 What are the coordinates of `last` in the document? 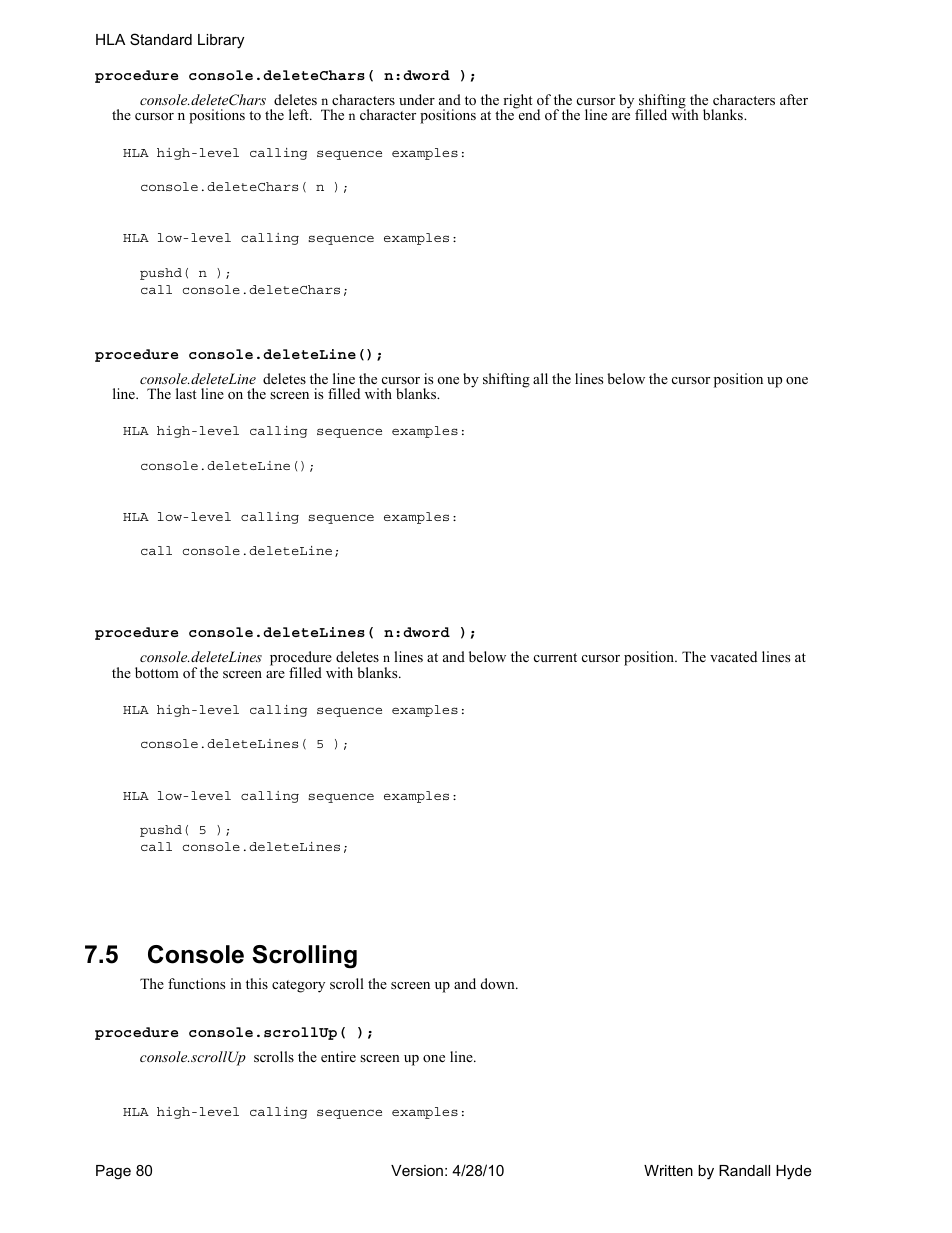 It's located at (186, 393).
